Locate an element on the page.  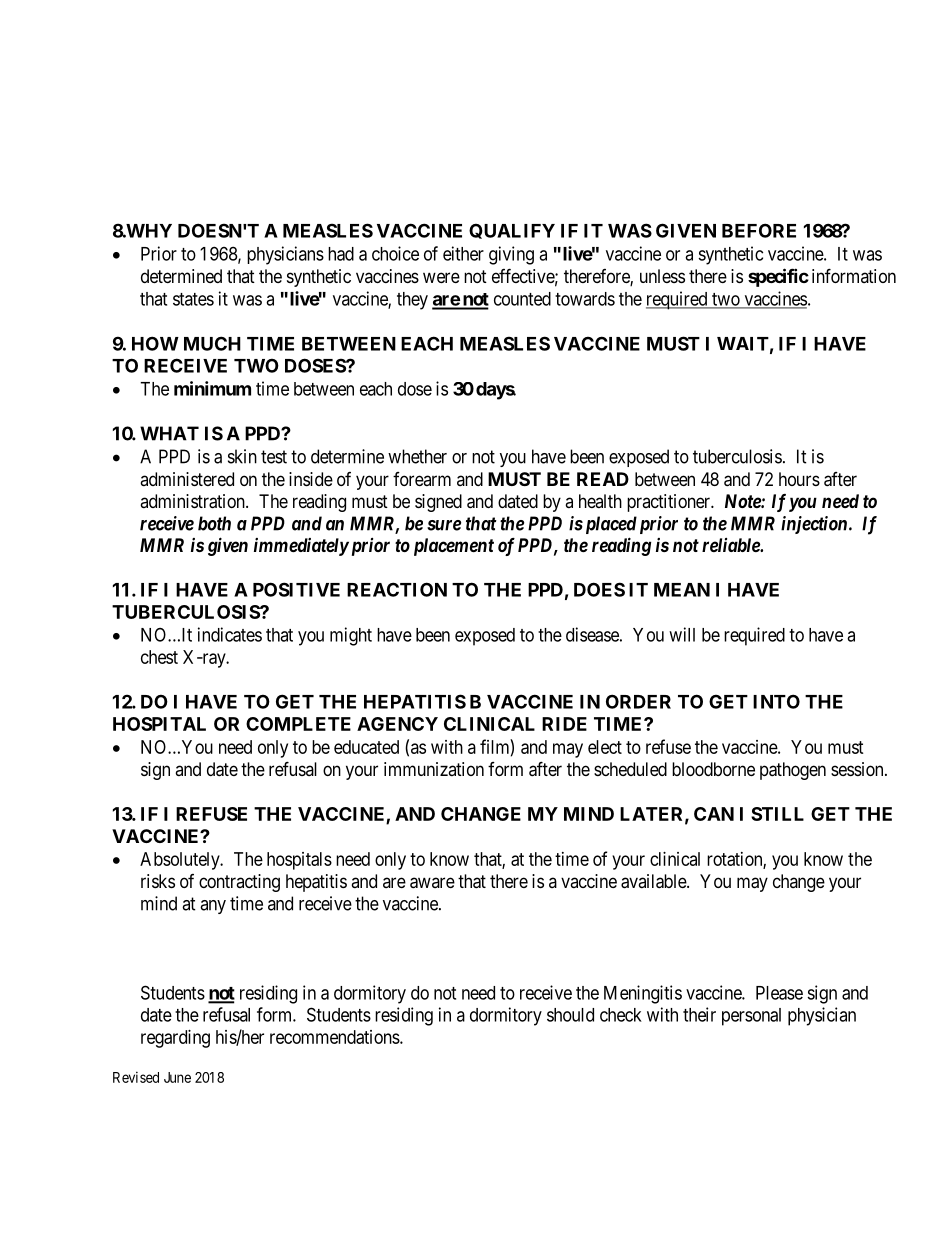
pathogen is located at coordinates (793, 771).
